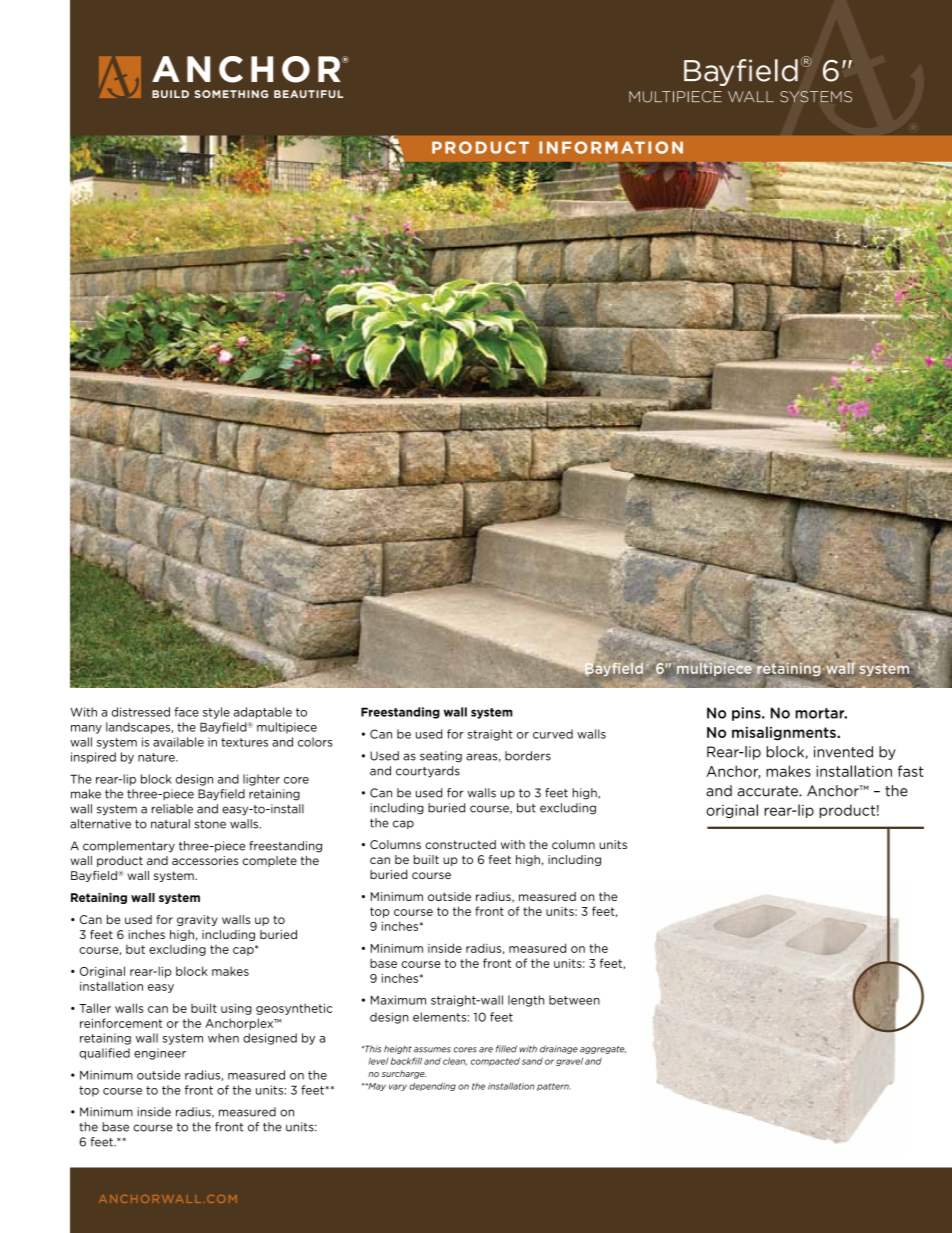  What do you see at coordinates (785, 733) in the screenshot?
I see `misalignments` at bounding box center [785, 733].
